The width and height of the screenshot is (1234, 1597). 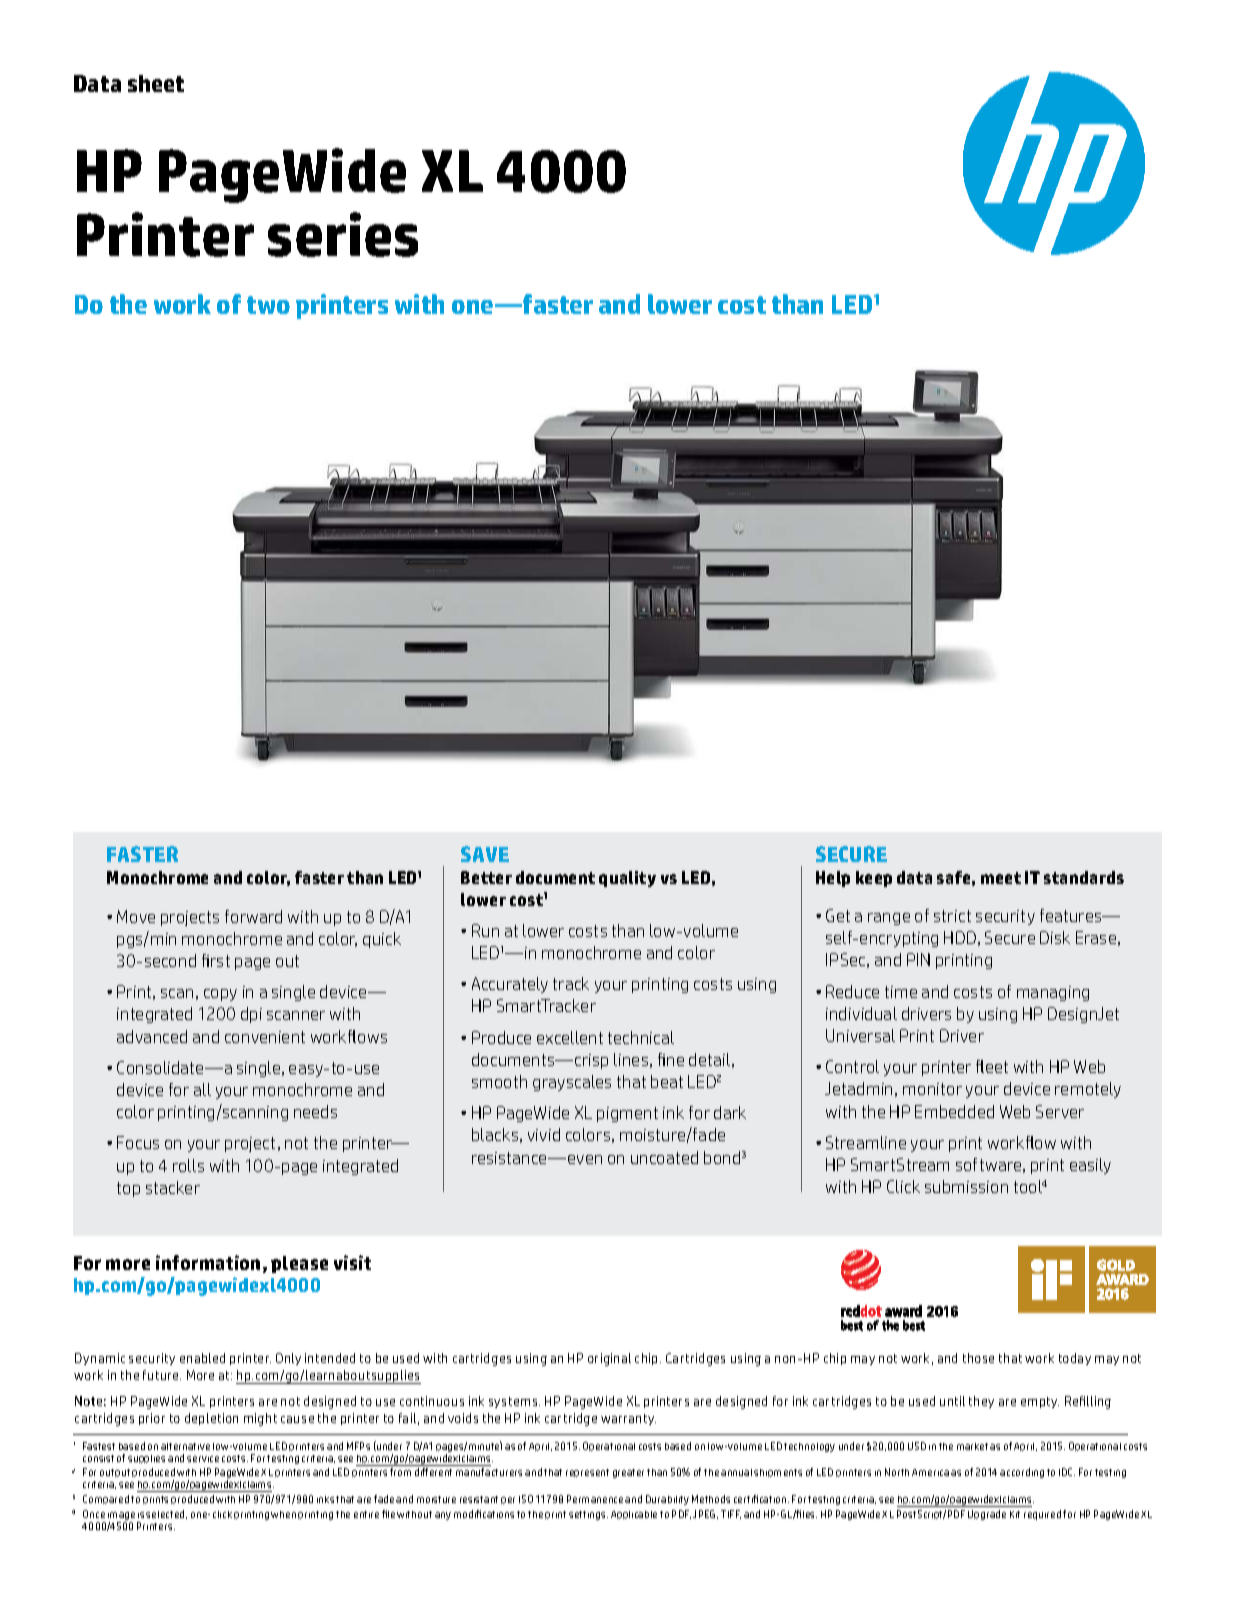 What do you see at coordinates (972, 1446) in the screenshot?
I see `market` at bounding box center [972, 1446].
